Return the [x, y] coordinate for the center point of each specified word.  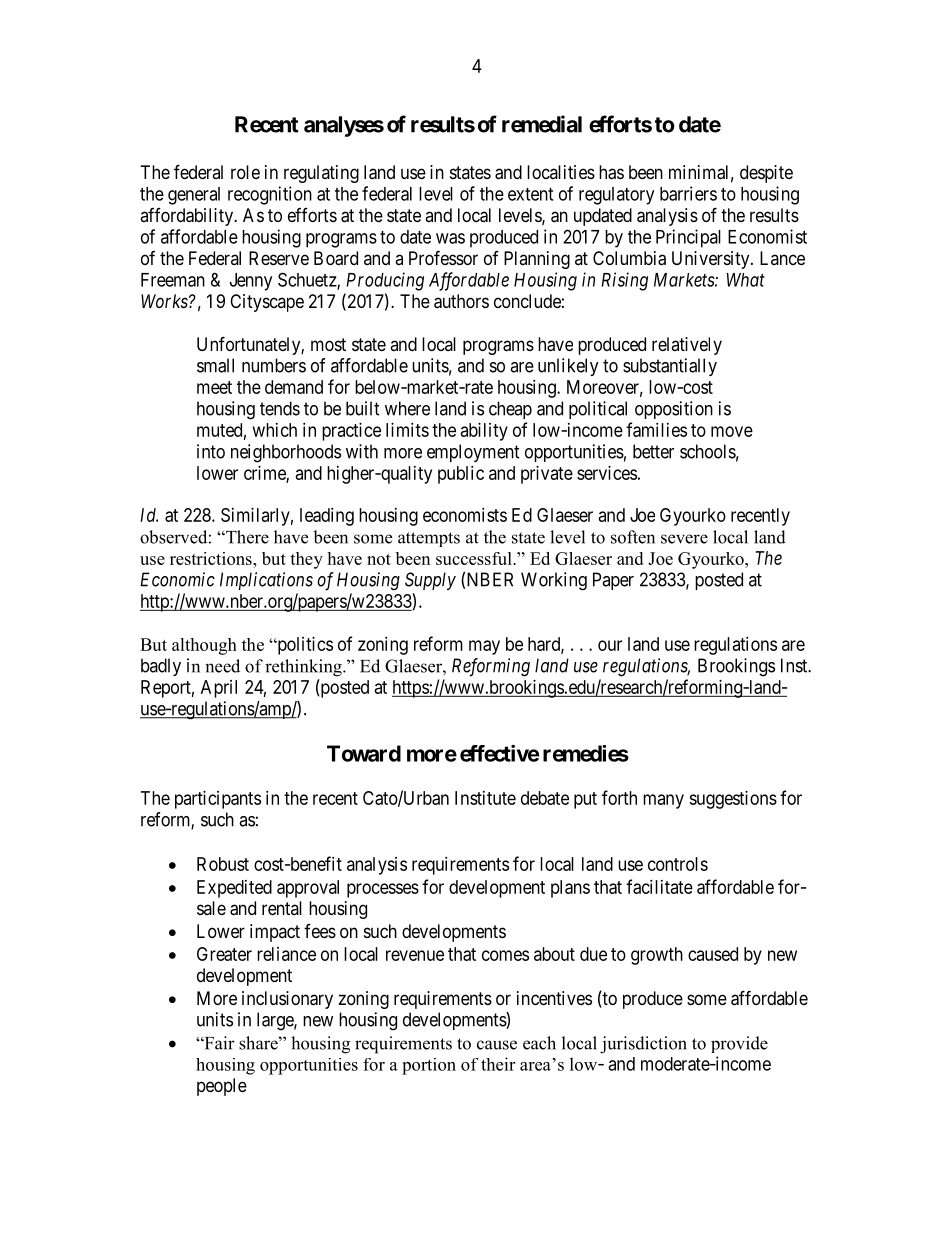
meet [214, 387]
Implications [266, 581]
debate [545, 798]
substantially [670, 367]
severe [684, 539]
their [498, 1064]
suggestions [733, 800]
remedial [542, 124]
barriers [688, 193]
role [245, 172]
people [222, 1087]
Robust [223, 864]
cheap [510, 410]
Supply [430, 581]
